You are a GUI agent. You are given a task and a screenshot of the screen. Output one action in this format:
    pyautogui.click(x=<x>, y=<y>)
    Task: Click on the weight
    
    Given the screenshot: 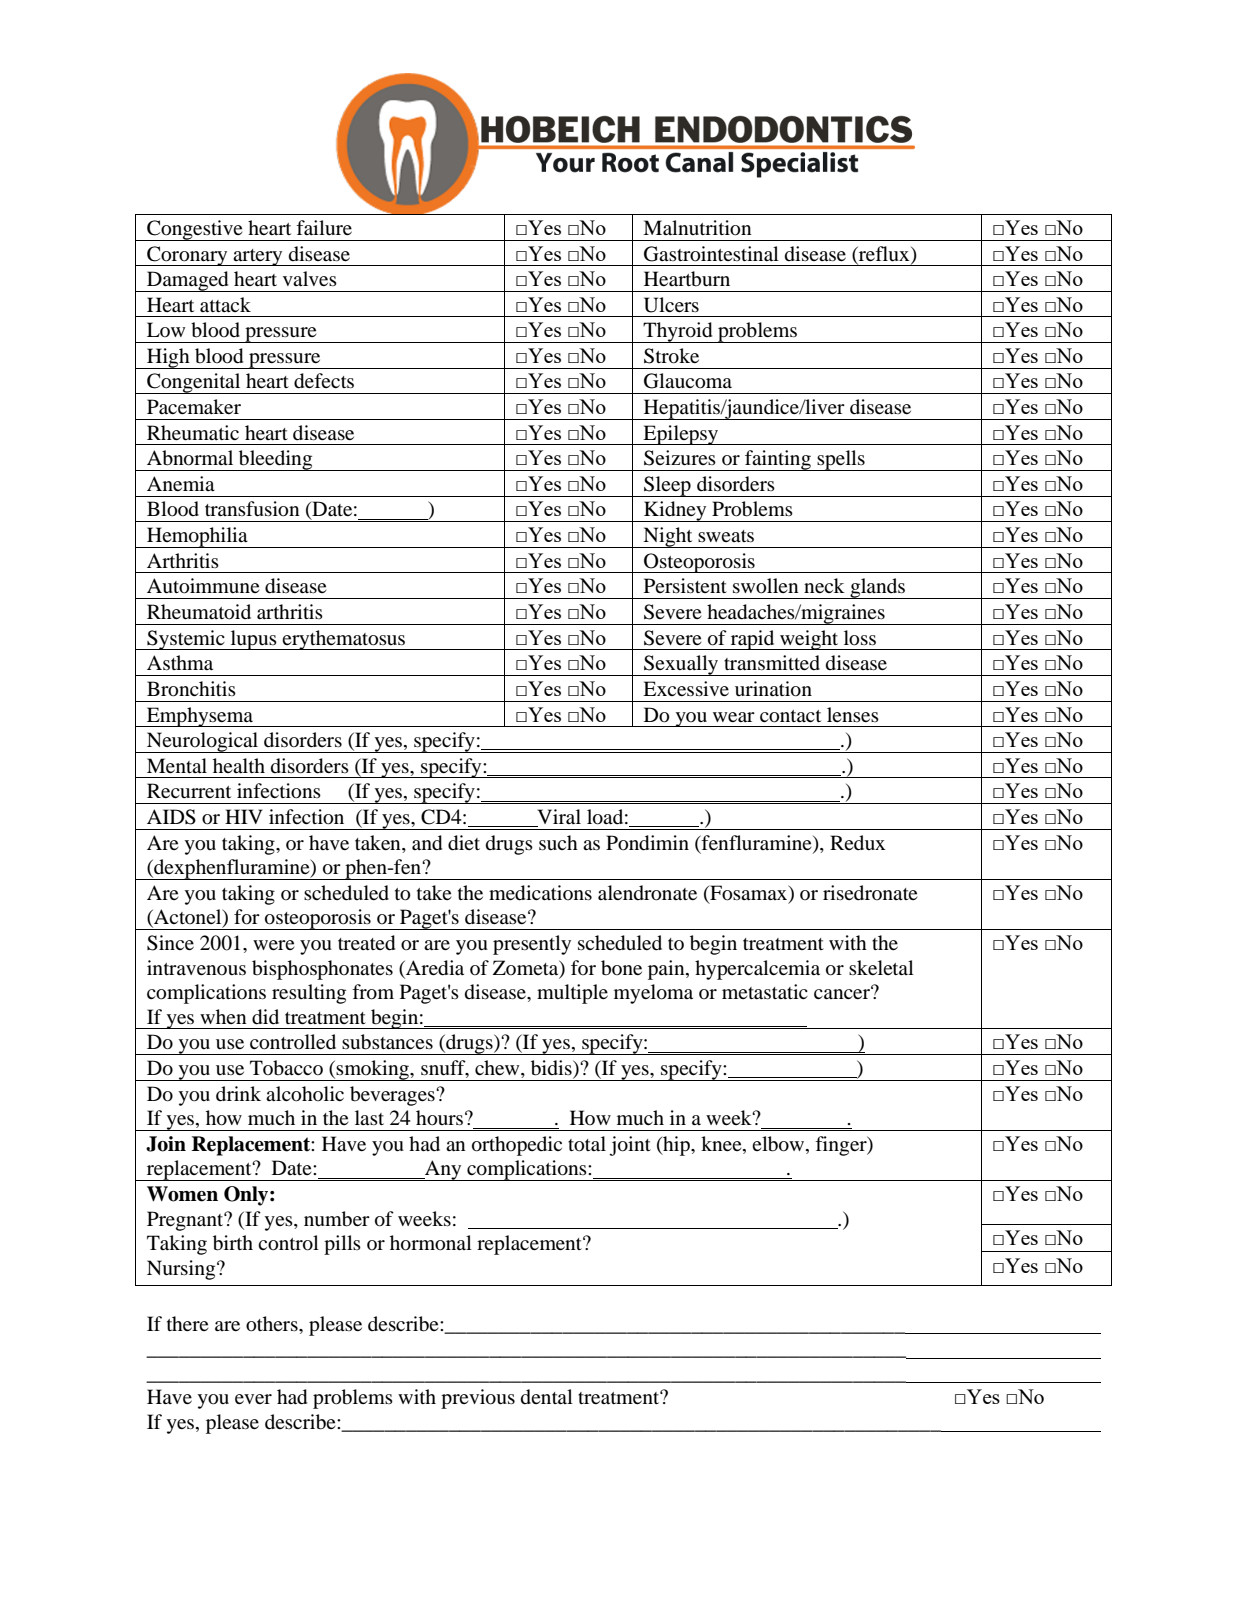 What is the action you would take?
    pyautogui.click(x=809, y=640)
